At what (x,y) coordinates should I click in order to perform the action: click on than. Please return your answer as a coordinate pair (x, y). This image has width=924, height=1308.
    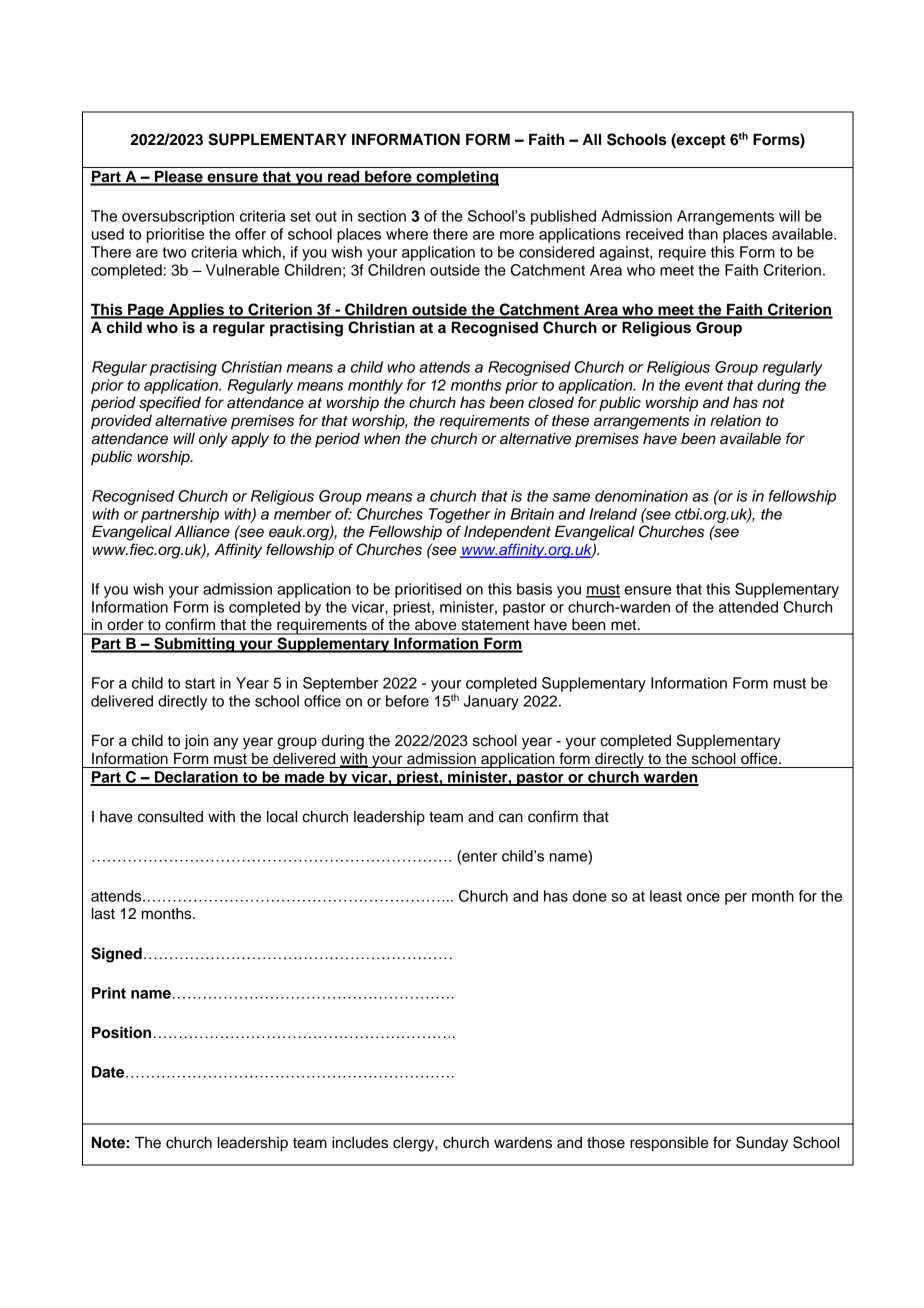
    Looking at the image, I should click on (703, 234).
